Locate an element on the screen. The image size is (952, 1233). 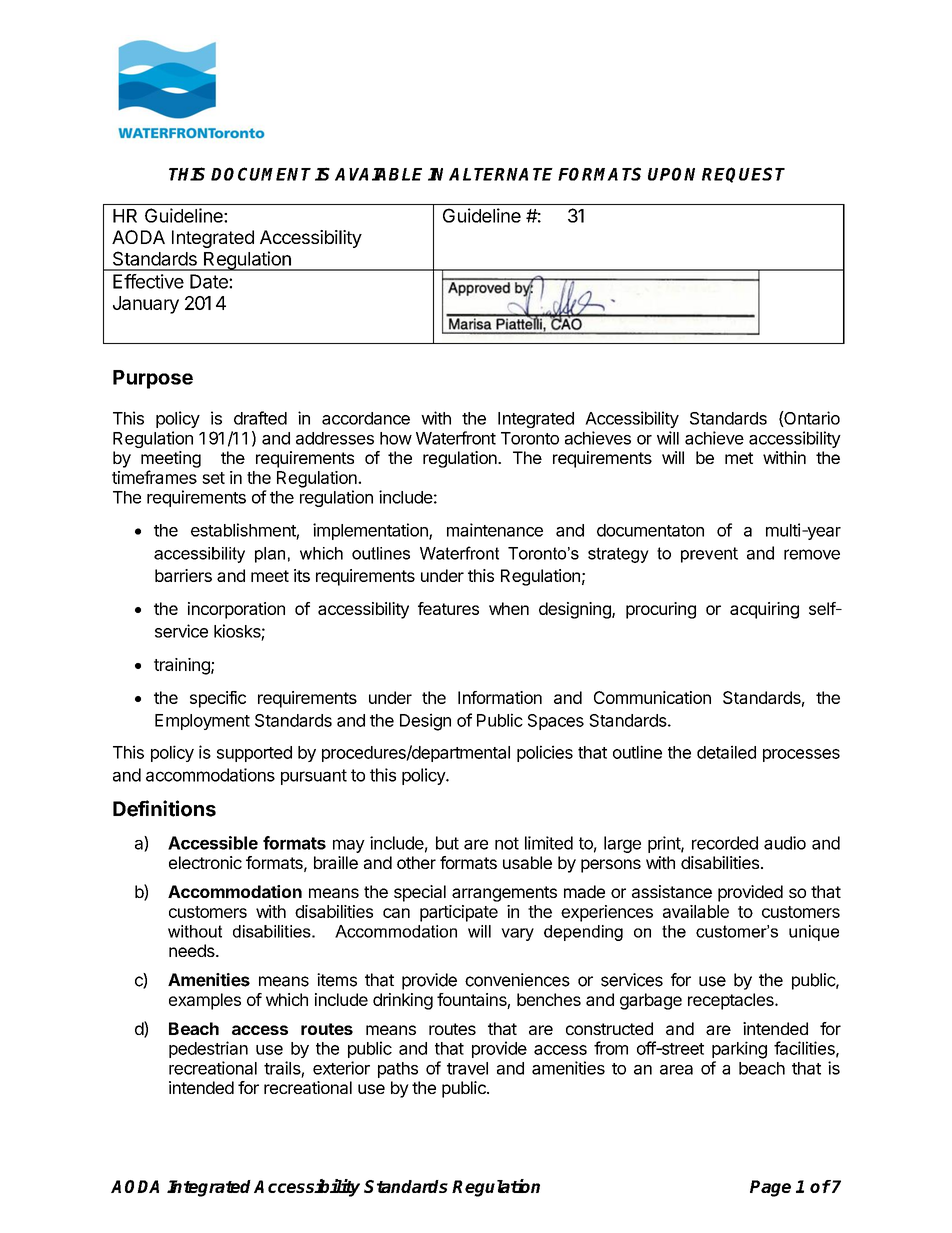
Date is located at coordinates (210, 281).
